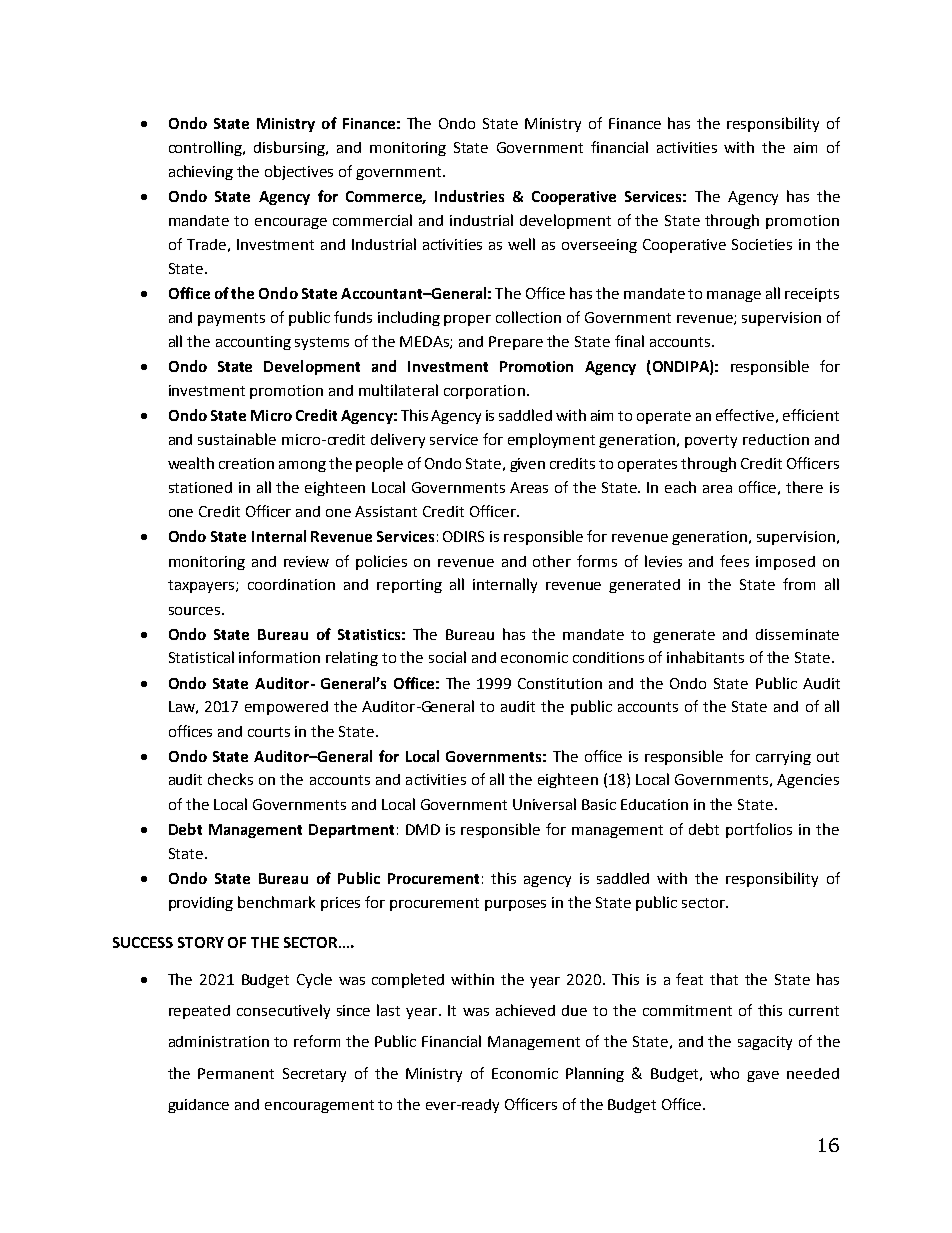 This screenshot has height=1233, width=952. What do you see at coordinates (201, 657) in the screenshot?
I see `Statistical` at bounding box center [201, 657].
